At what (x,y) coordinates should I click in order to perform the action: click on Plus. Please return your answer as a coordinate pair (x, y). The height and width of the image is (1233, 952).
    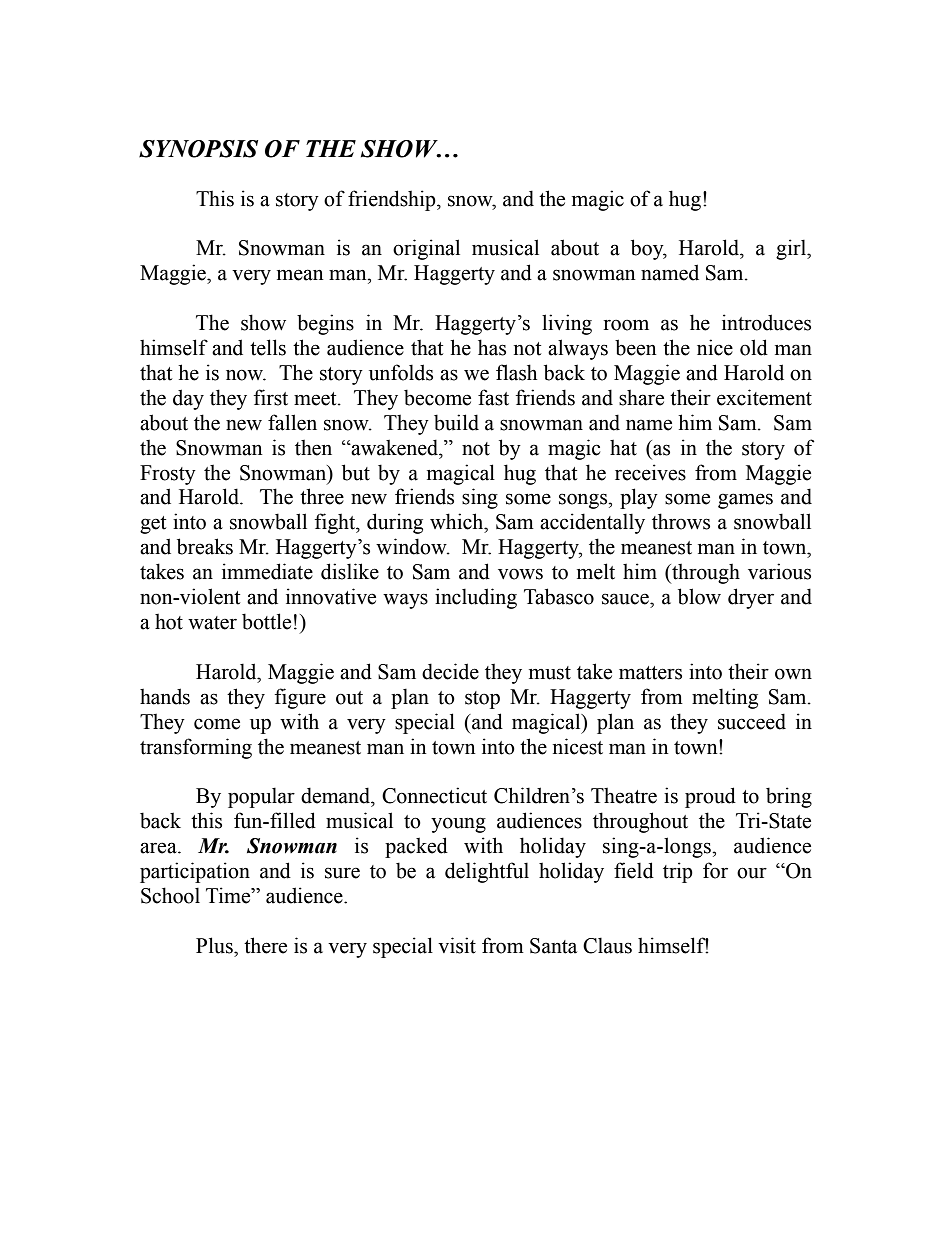
    Looking at the image, I should click on (215, 945).
